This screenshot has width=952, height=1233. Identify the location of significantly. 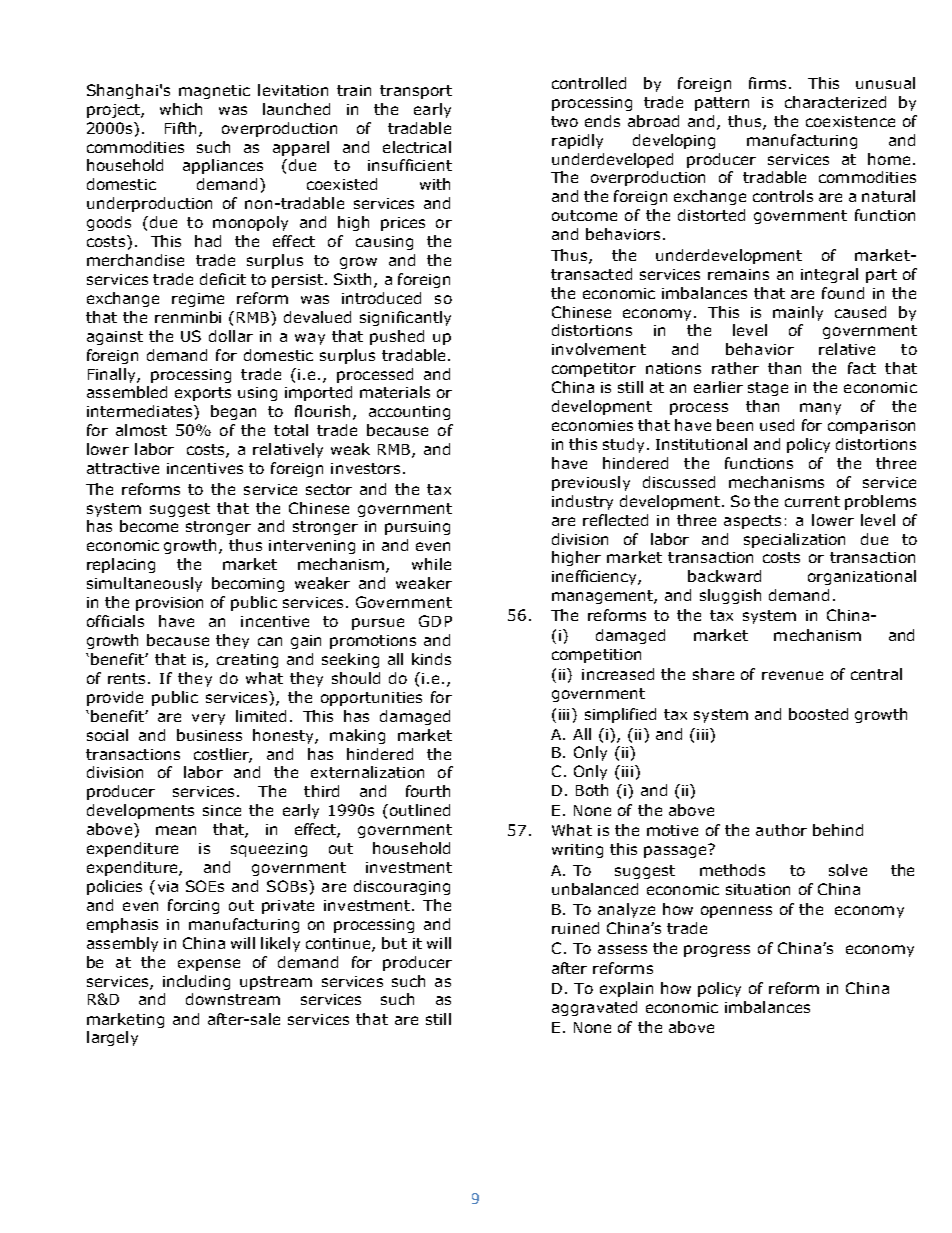
(405, 318).
